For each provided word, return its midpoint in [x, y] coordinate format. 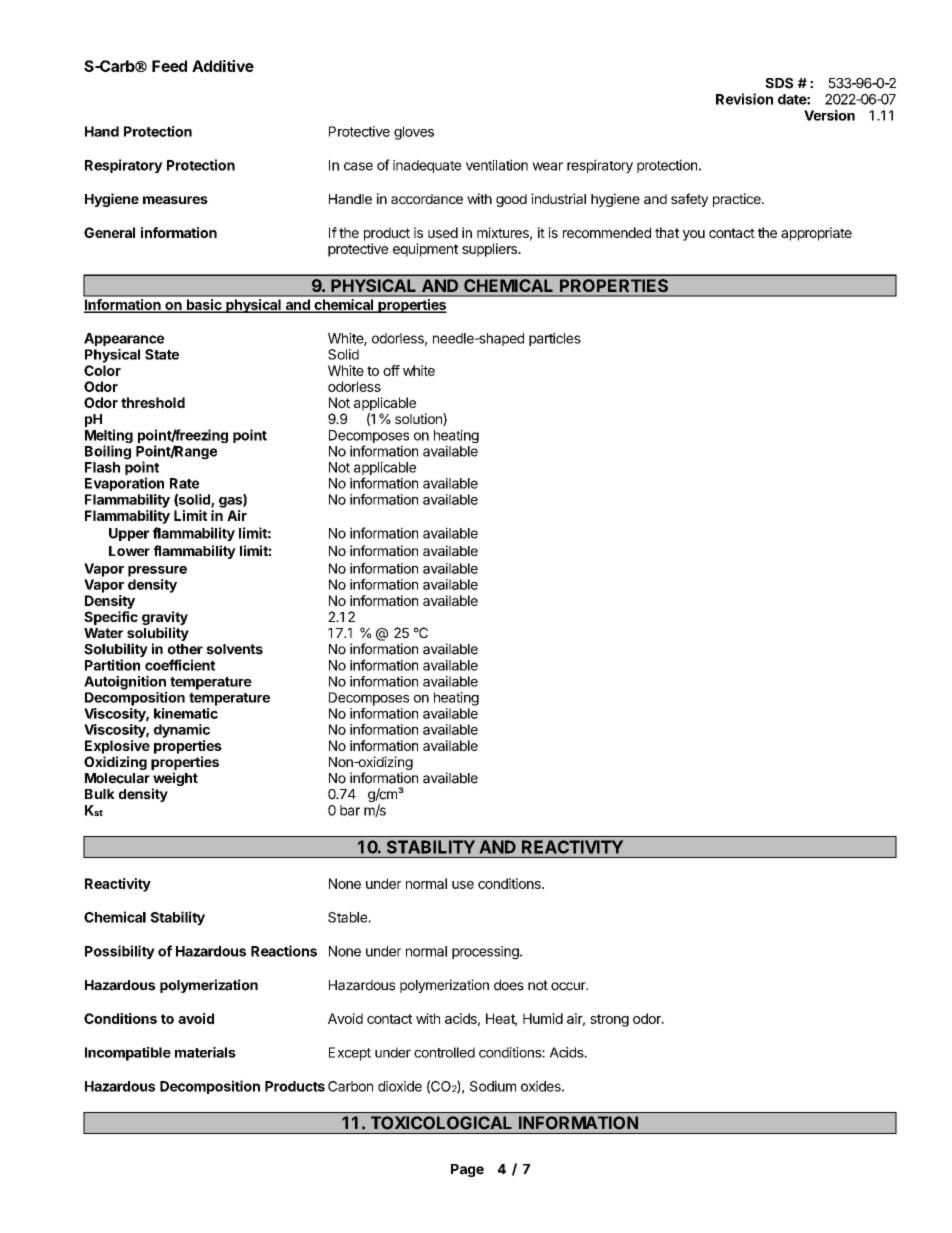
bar [350, 810]
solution [419, 419]
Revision [744, 99]
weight [175, 780]
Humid [543, 1018]
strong [609, 1020]
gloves [414, 133]
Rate [184, 483]
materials [205, 1052]
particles [555, 339]
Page [467, 1170]
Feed [169, 66]
